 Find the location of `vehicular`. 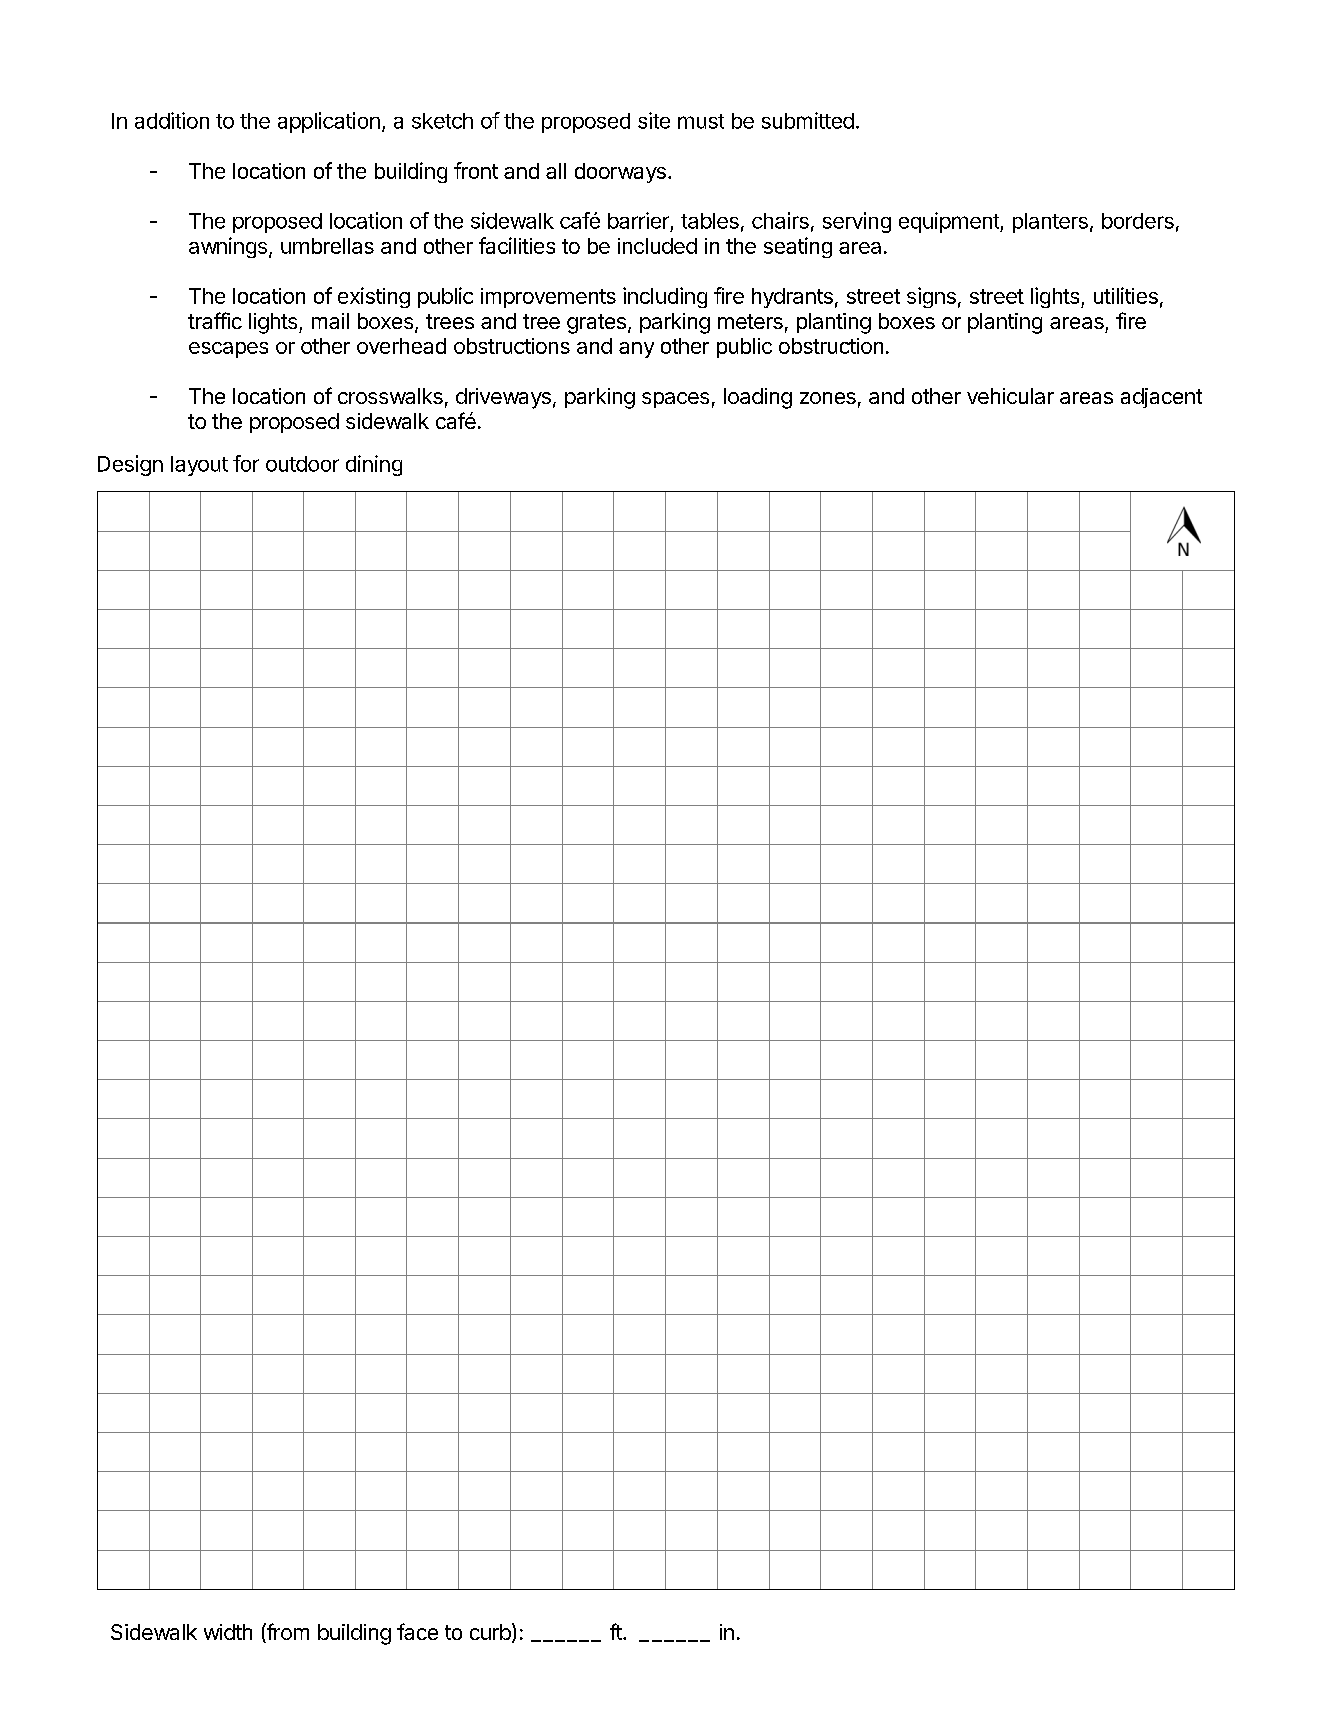

vehicular is located at coordinates (1010, 396).
